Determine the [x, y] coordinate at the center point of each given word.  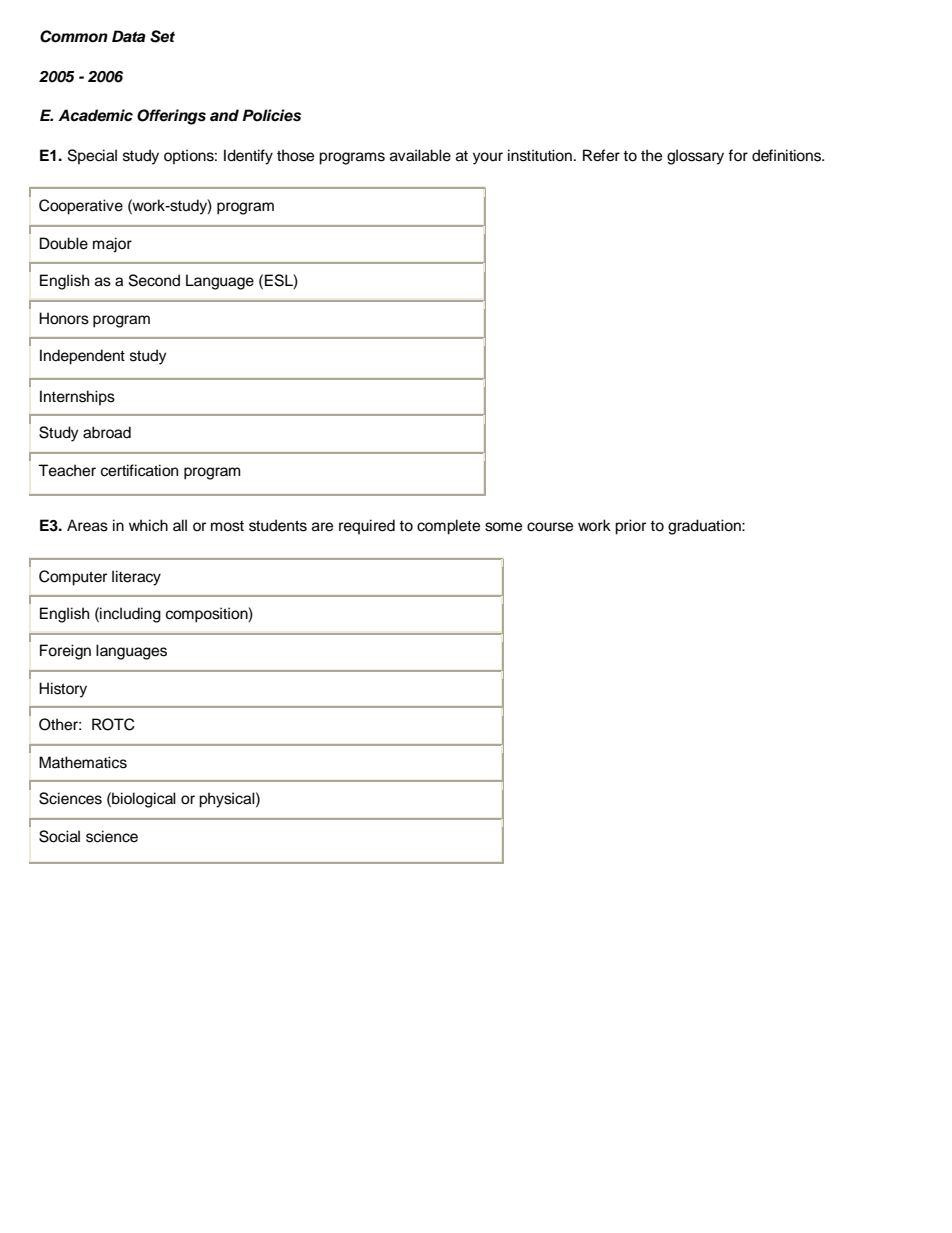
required [367, 527]
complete [448, 527]
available [420, 155]
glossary [695, 157]
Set [162, 36]
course [550, 527]
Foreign [65, 652]
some [503, 527]
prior [630, 527]
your [488, 158]
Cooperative [81, 207]
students [278, 525]
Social [59, 836]
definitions [787, 155]
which [148, 525]
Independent [82, 357]
